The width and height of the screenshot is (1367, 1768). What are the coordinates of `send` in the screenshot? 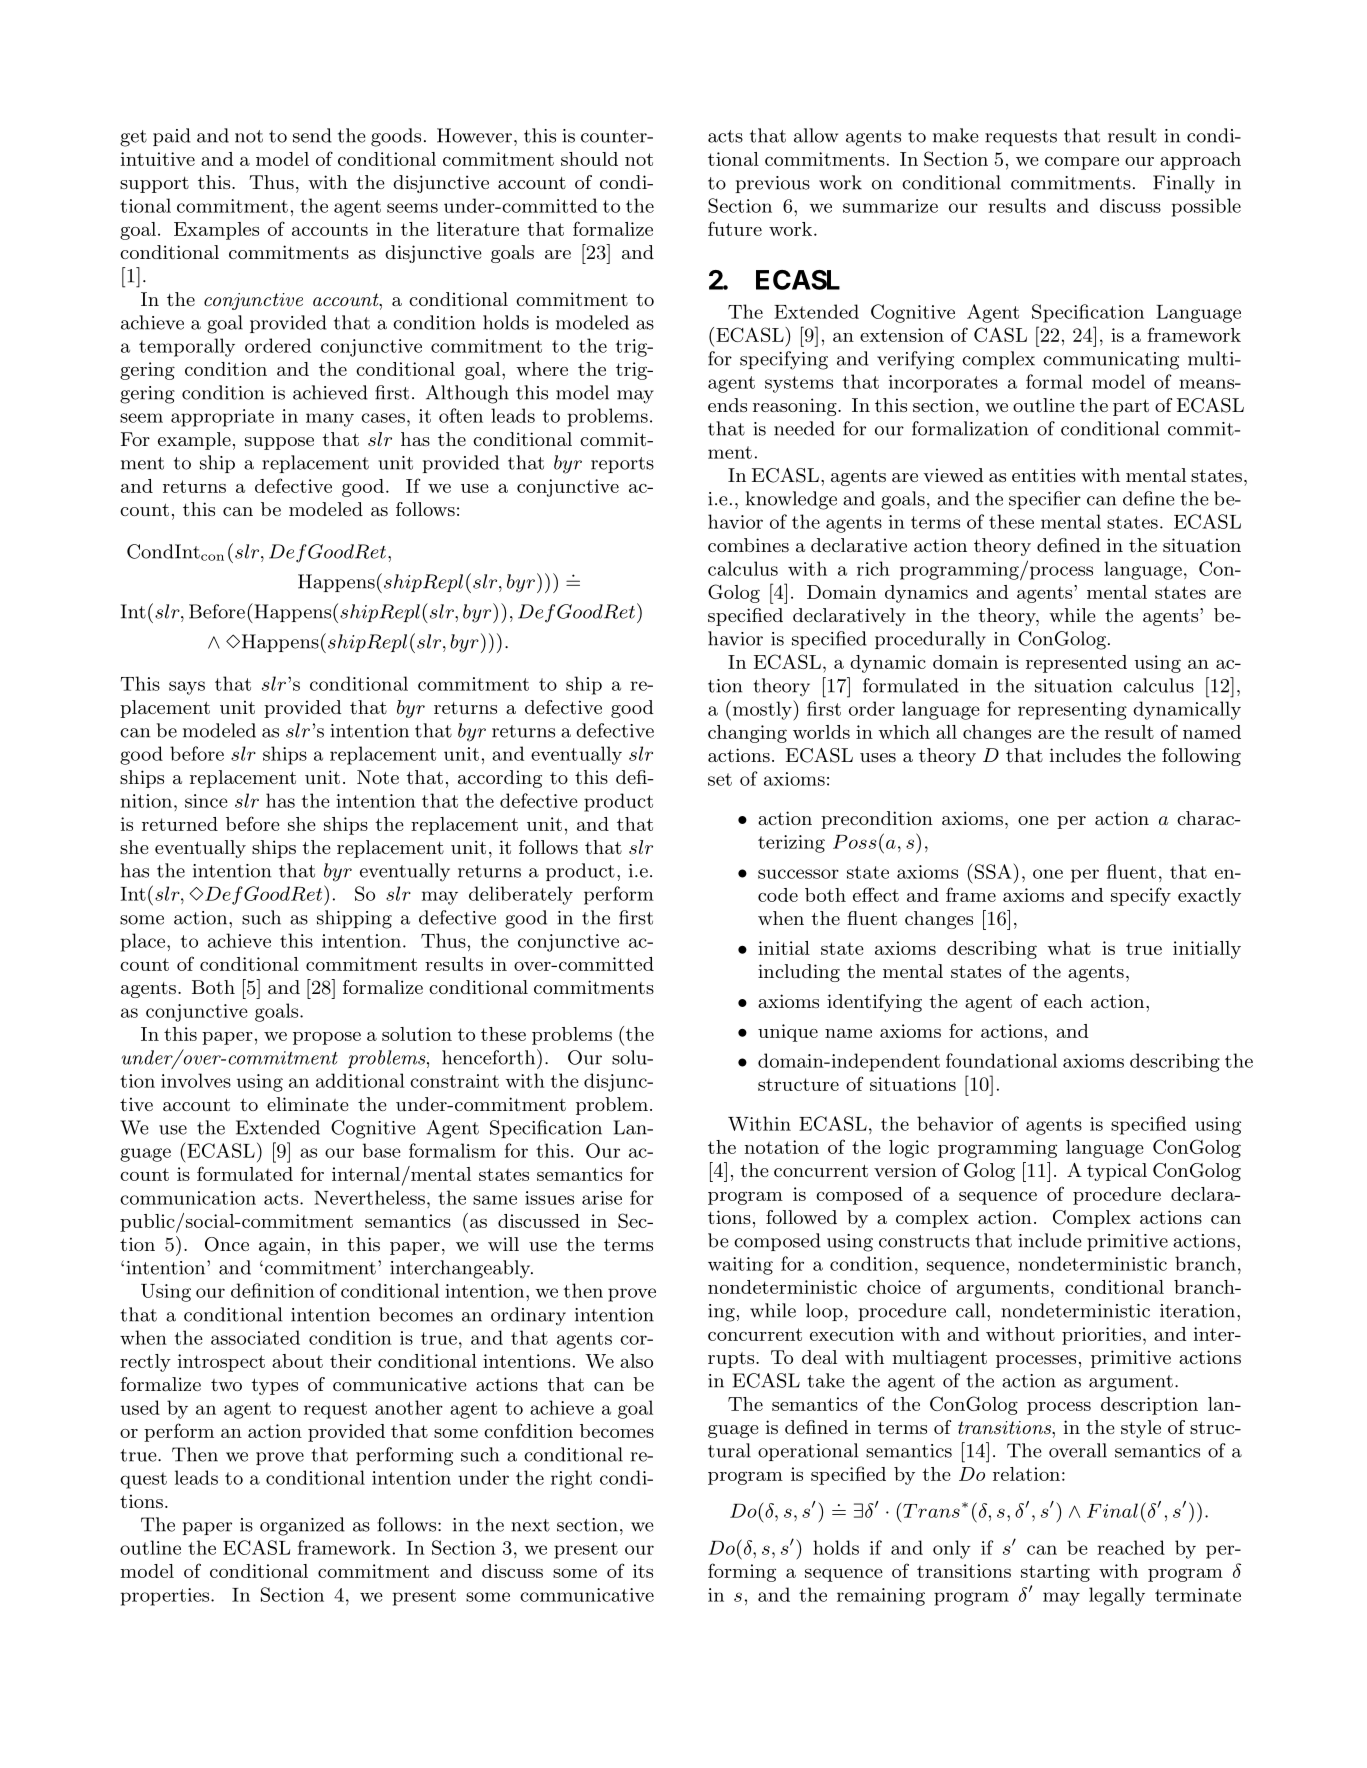 It's located at (312, 135).
